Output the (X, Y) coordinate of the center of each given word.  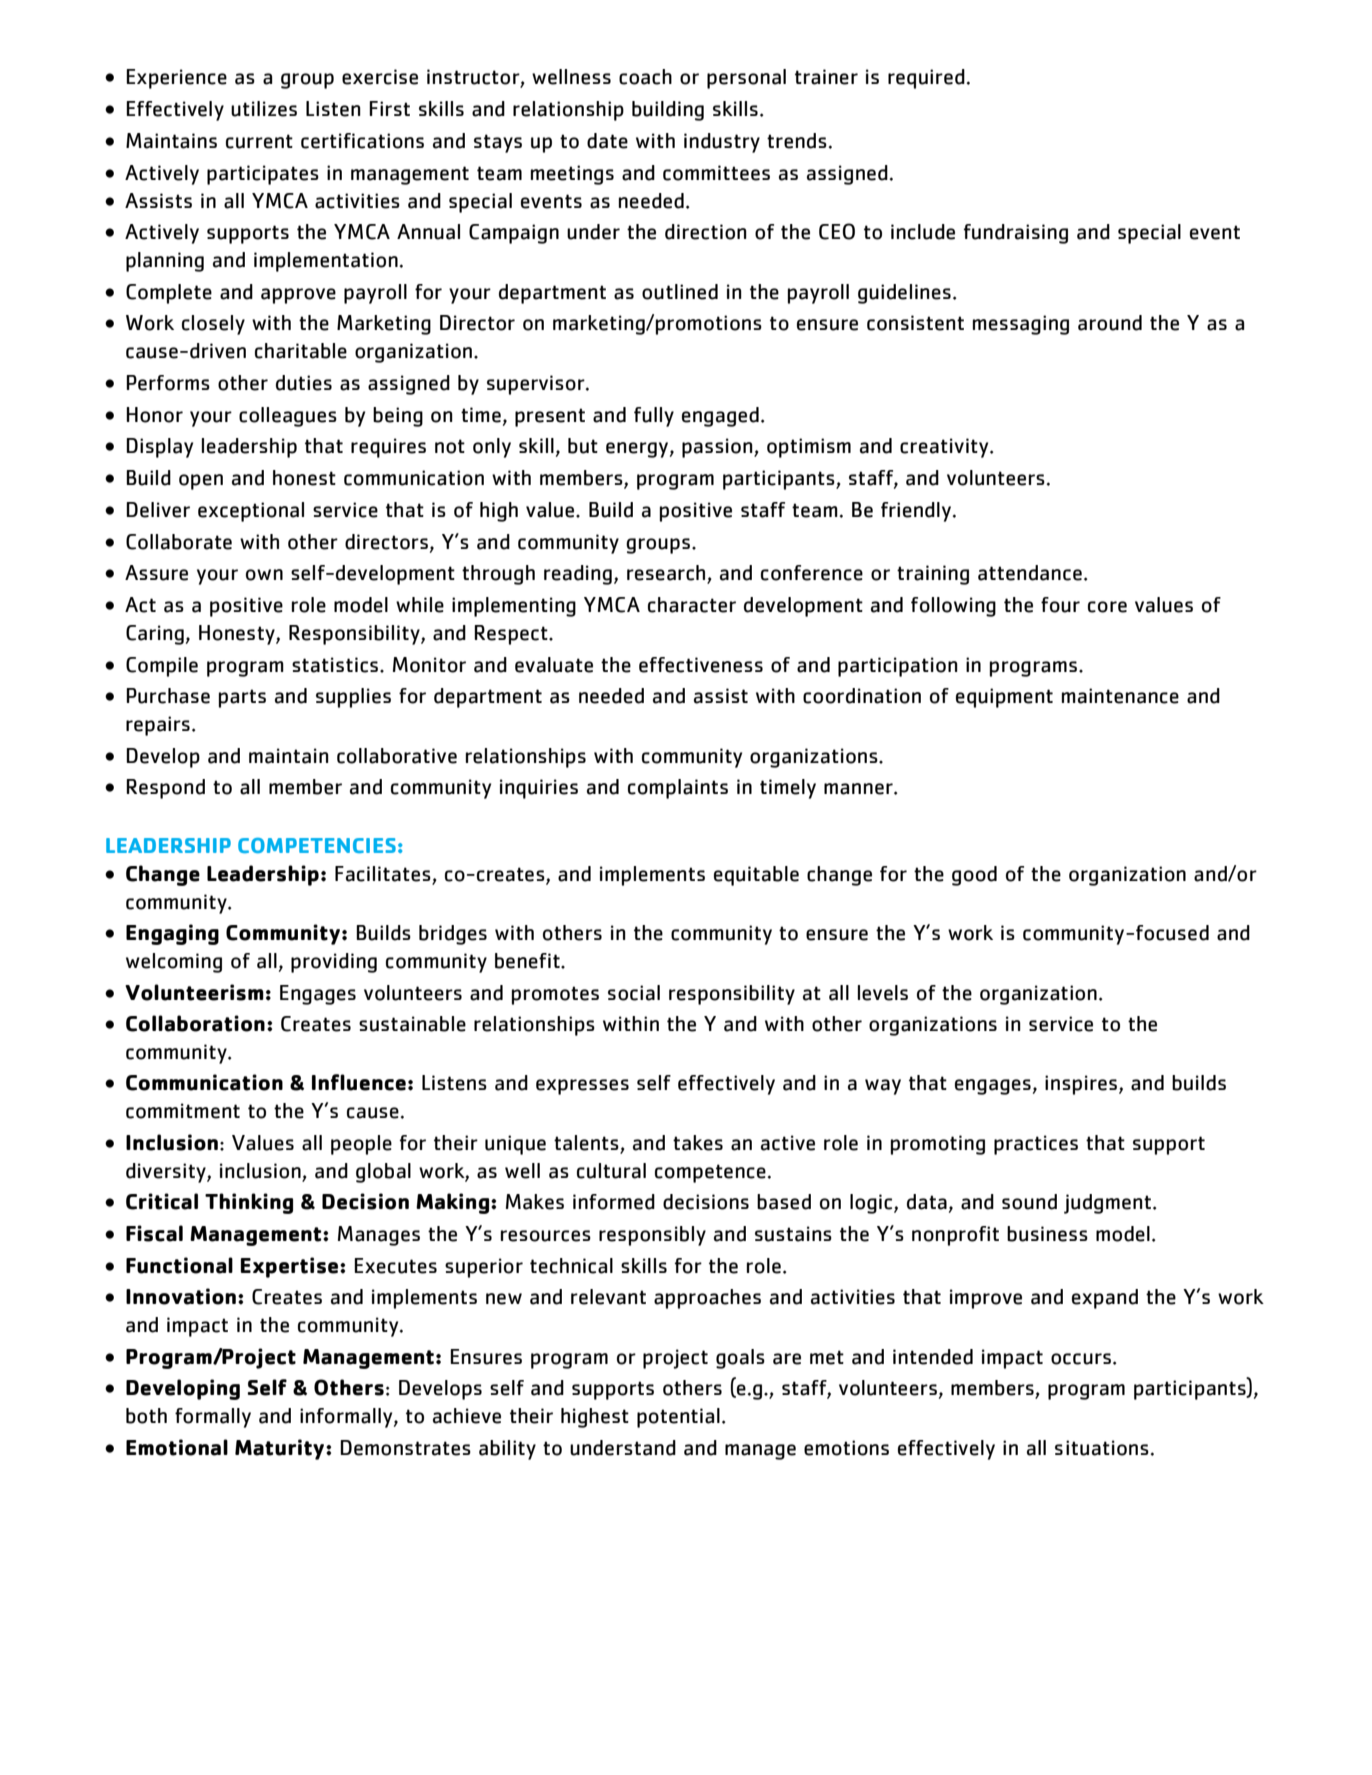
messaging (1021, 325)
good (974, 876)
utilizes (264, 109)
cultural (611, 1171)
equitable (756, 876)
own (264, 575)
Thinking (249, 1203)
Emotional (177, 1447)
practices (1036, 1145)
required (926, 79)
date (607, 141)
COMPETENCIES (317, 845)
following (953, 607)
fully (654, 417)
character (692, 605)
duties (304, 383)
